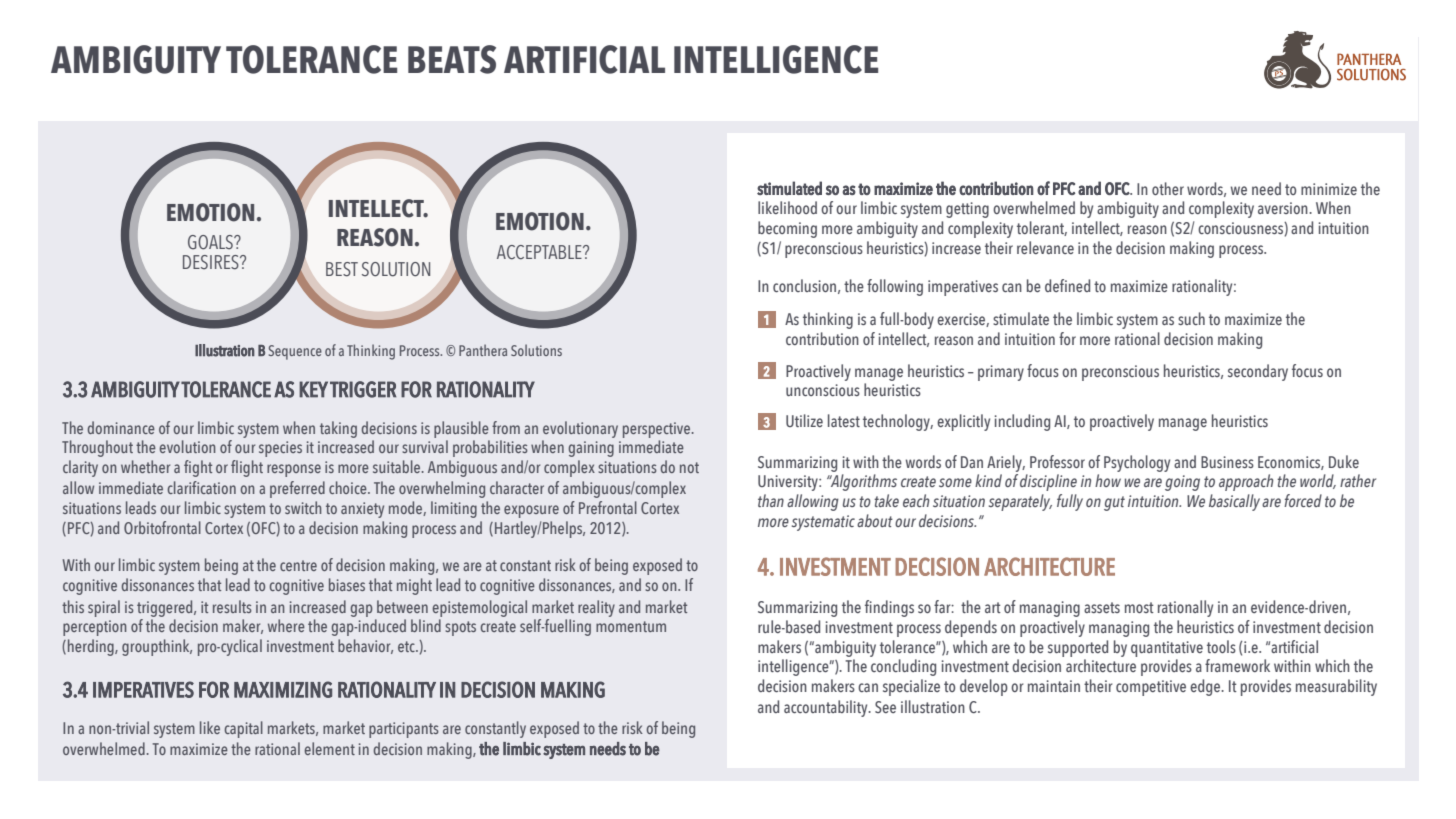 The height and width of the page is (819, 1456). What do you see at coordinates (452, 59) in the page?
I see `BEATS` at bounding box center [452, 59].
